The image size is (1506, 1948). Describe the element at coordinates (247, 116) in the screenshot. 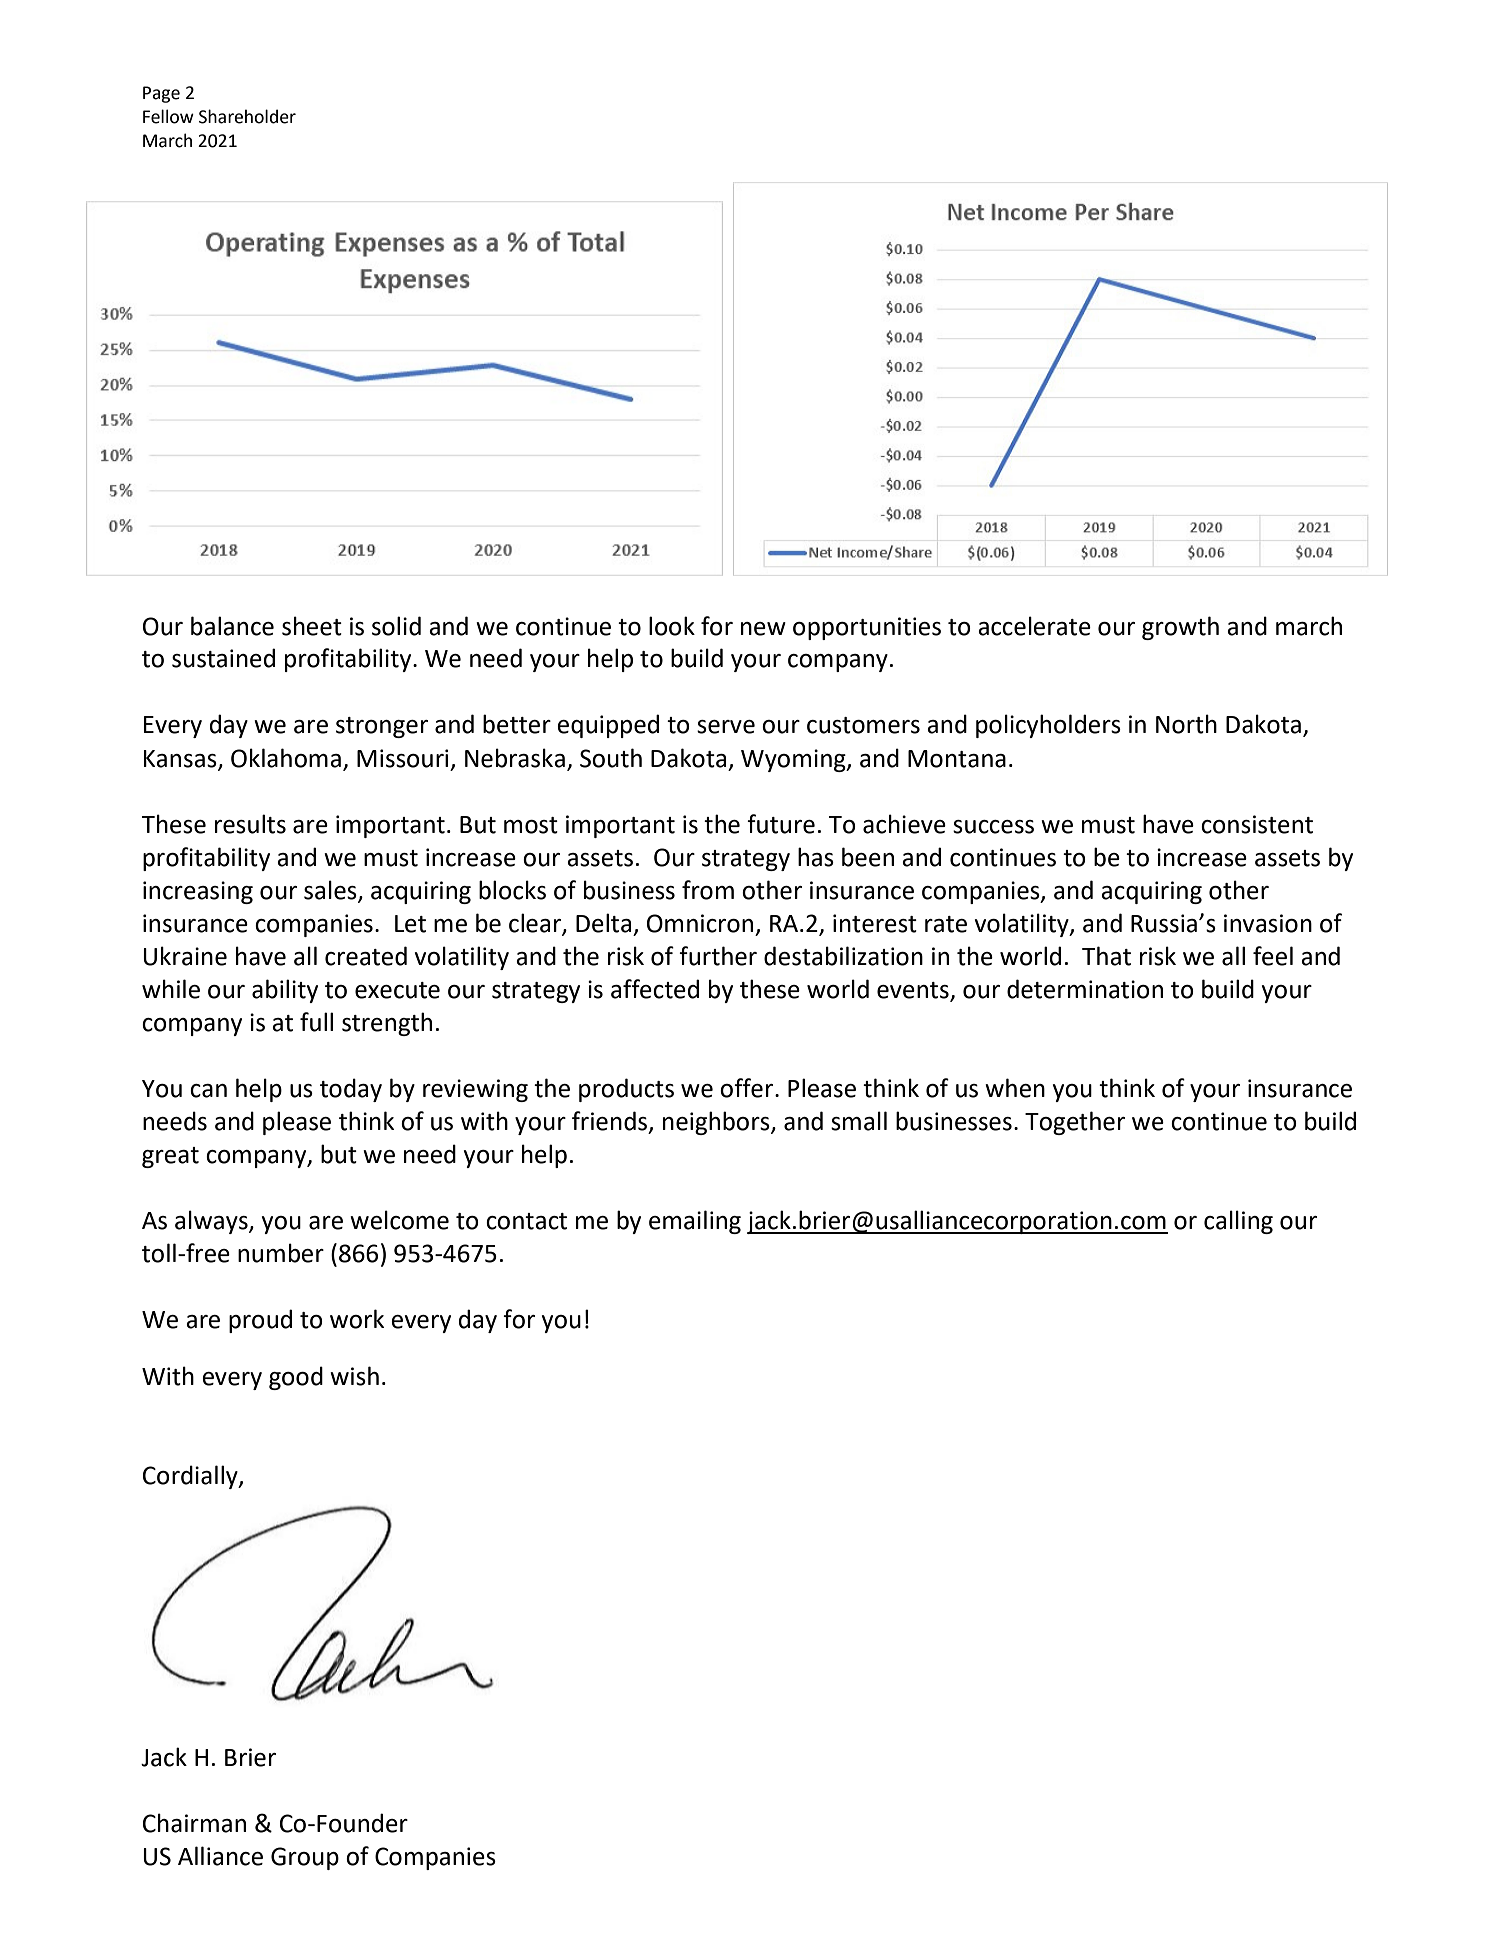

I see `Shareholder` at that location.
